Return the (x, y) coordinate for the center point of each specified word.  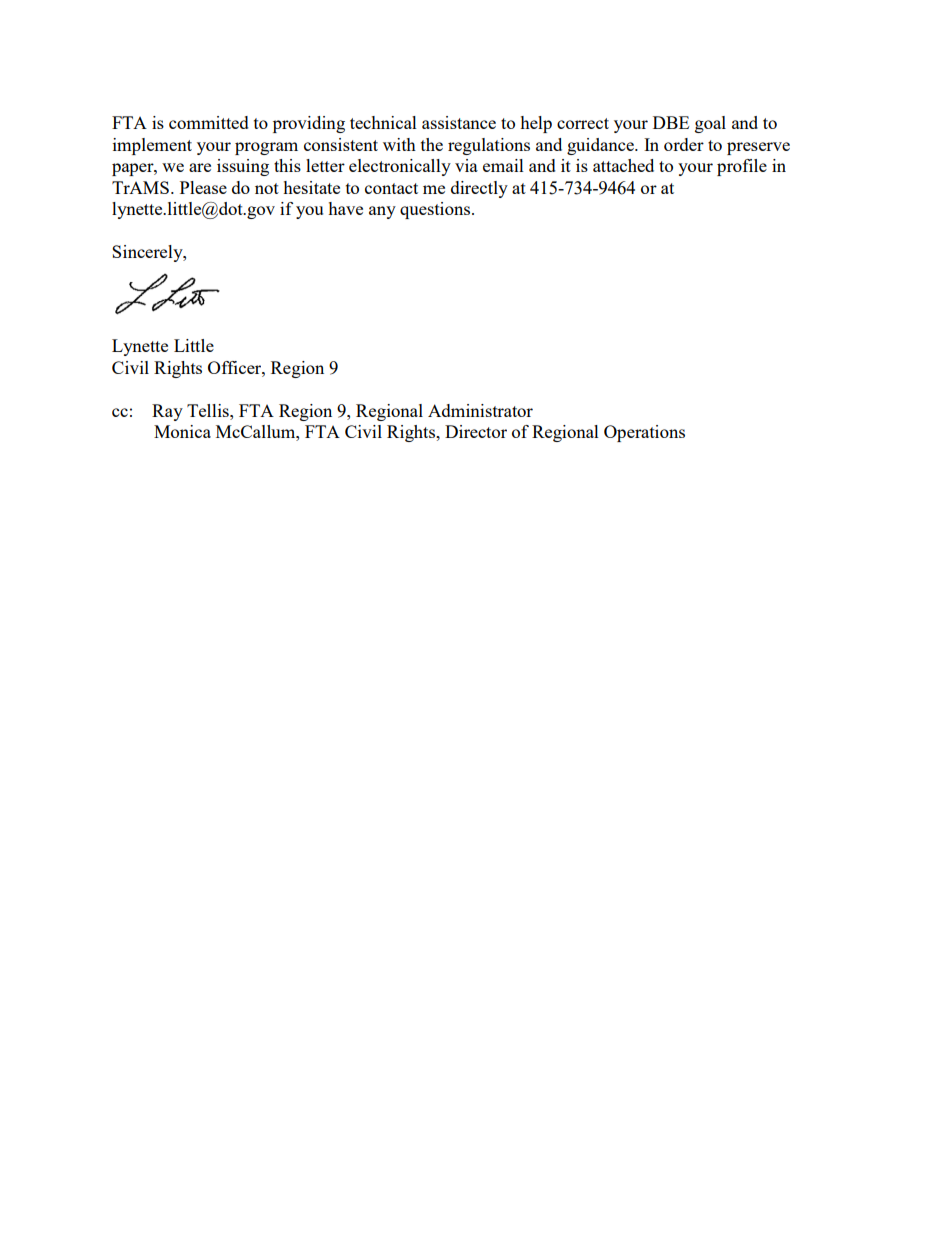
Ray (167, 412)
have (345, 208)
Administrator (480, 410)
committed (209, 122)
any (382, 212)
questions (436, 210)
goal (710, 124)
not (267, 188)
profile (742, 167)
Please (203, 187)
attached (623, 165)
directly (479, 189)
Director (476, 431)
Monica (182, 431)
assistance (459, 122)
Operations (644, 433)
